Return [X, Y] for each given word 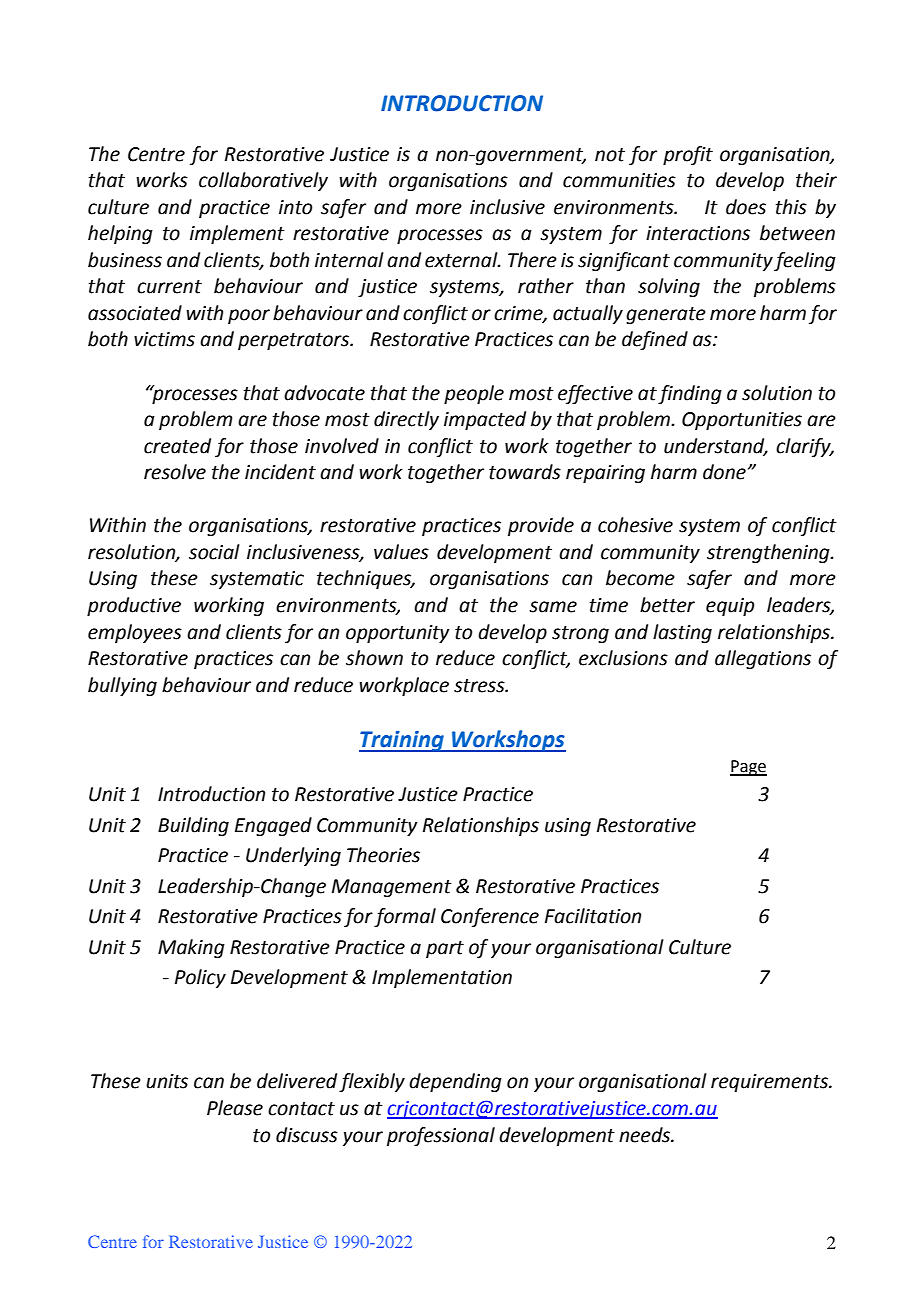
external [462, 260]
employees [135, 633]
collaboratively [263, 181]
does [746, 207]
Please [235, 1108]
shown [374, 658]
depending [455, 1082]
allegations [763, 659]
